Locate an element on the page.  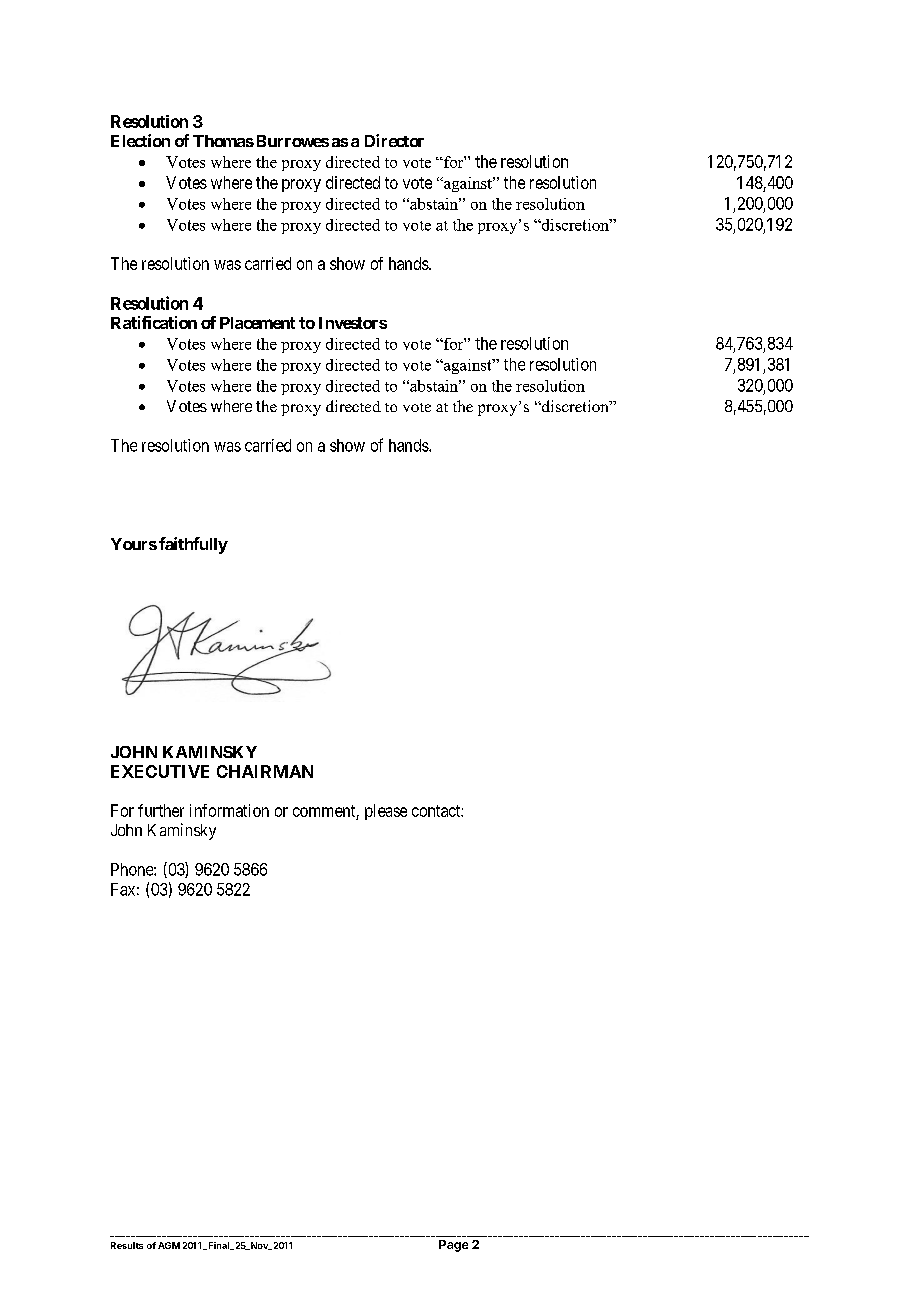
CHAIRMAN is located at coordinates (265, 771).
